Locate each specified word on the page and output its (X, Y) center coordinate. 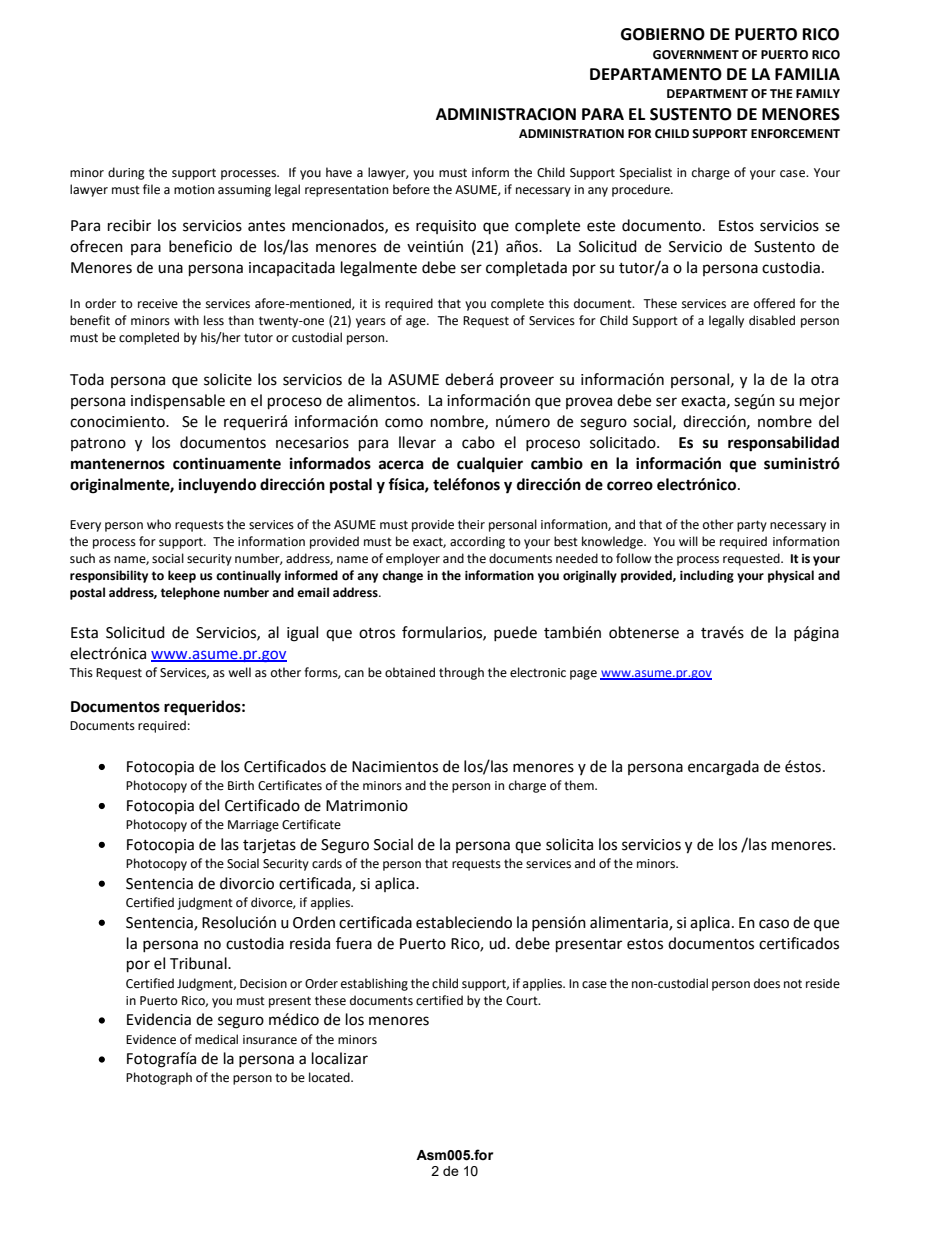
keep (182, 576)
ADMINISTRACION (506, 114)
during (126, 173)
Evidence (151, 1039)
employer (413, 559)
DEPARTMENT (707, 93)
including (707, 576)
